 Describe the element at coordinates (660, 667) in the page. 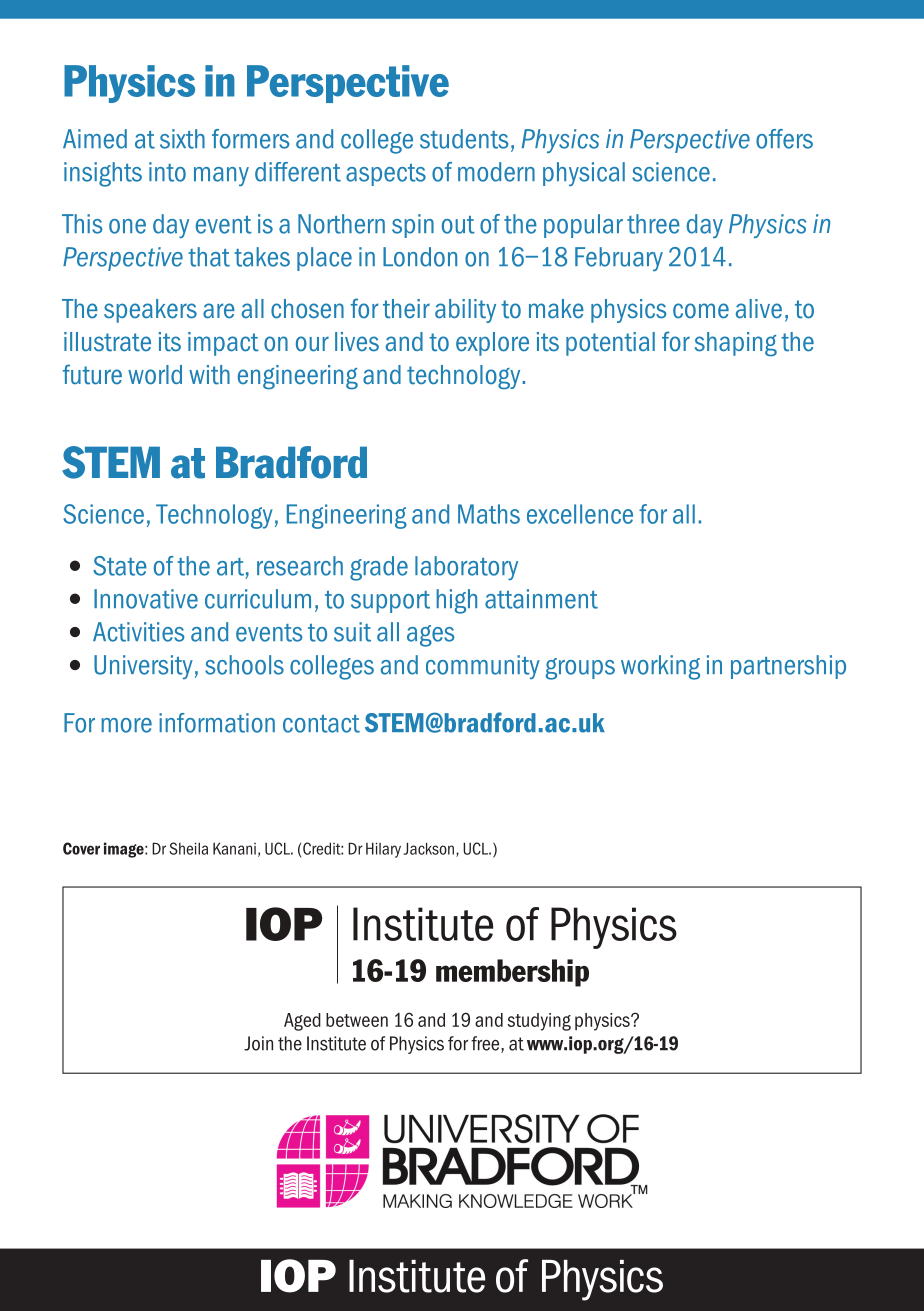

I see `working` at that location.
